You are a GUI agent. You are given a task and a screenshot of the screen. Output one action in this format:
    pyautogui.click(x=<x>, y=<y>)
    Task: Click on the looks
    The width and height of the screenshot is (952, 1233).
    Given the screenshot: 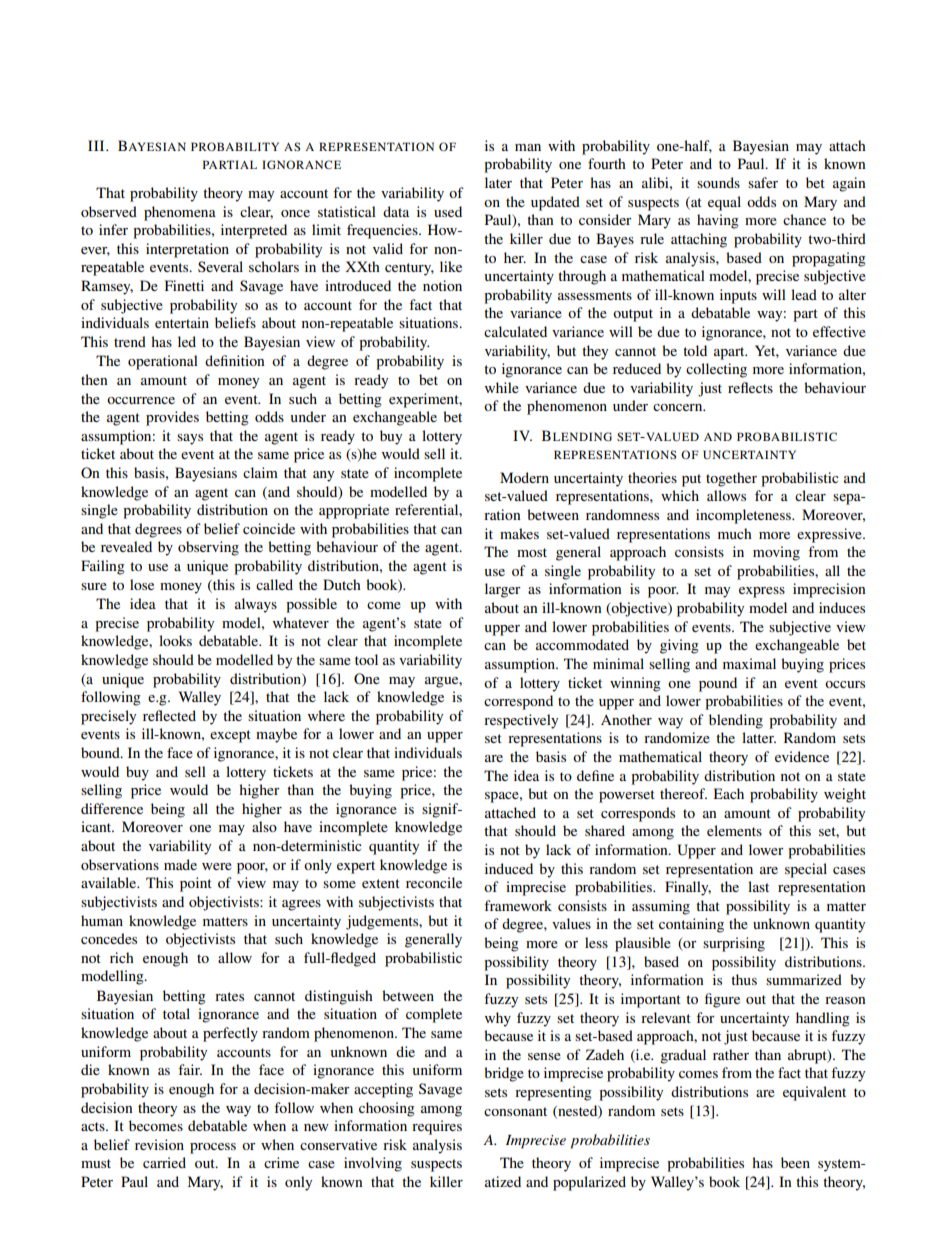 What is the action you would take?
    pyautogui.click(x=175, y=640)
